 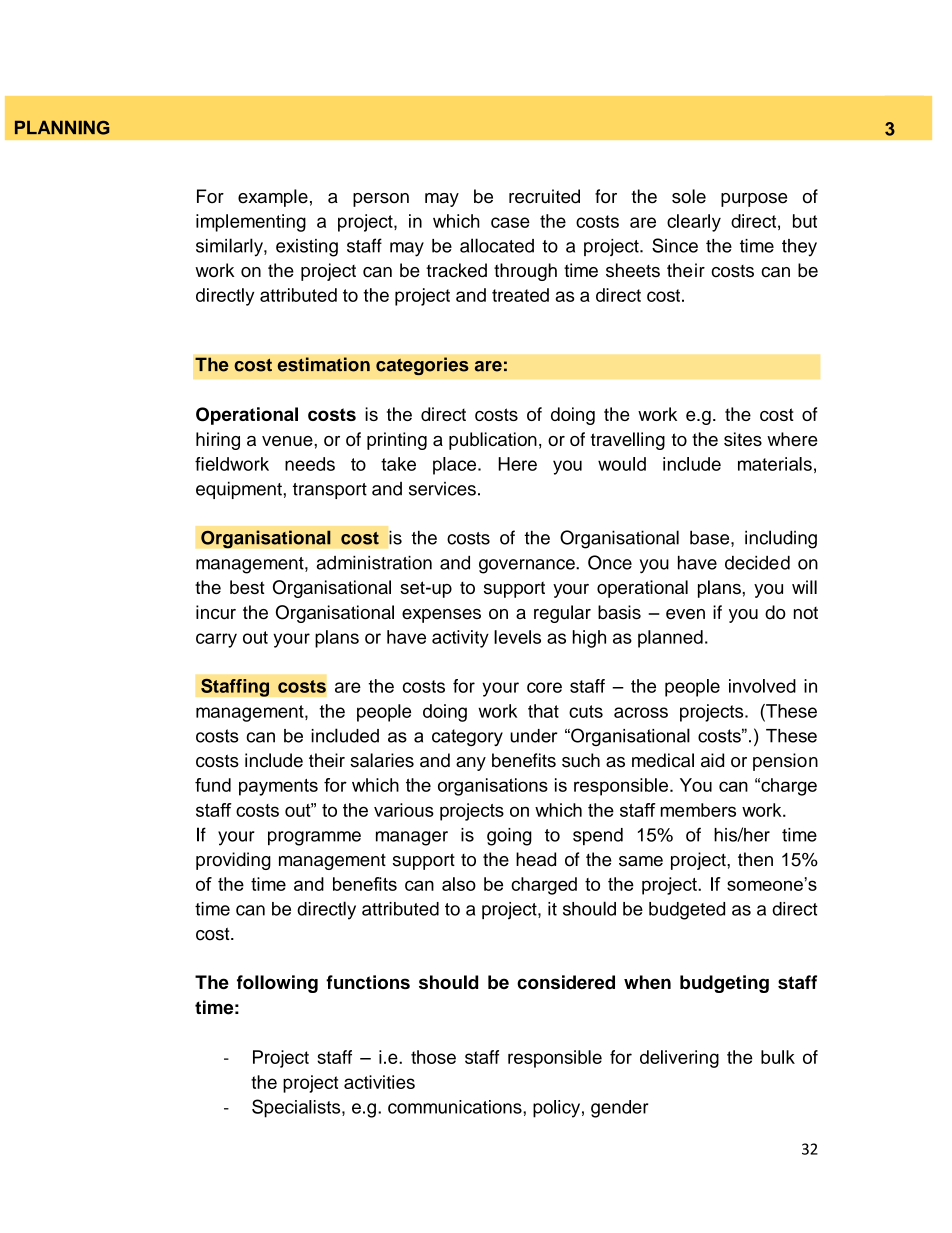 What do you see at coordinates (412, 838) in the document?
I see `manager` at bounding box center [412, 838].
